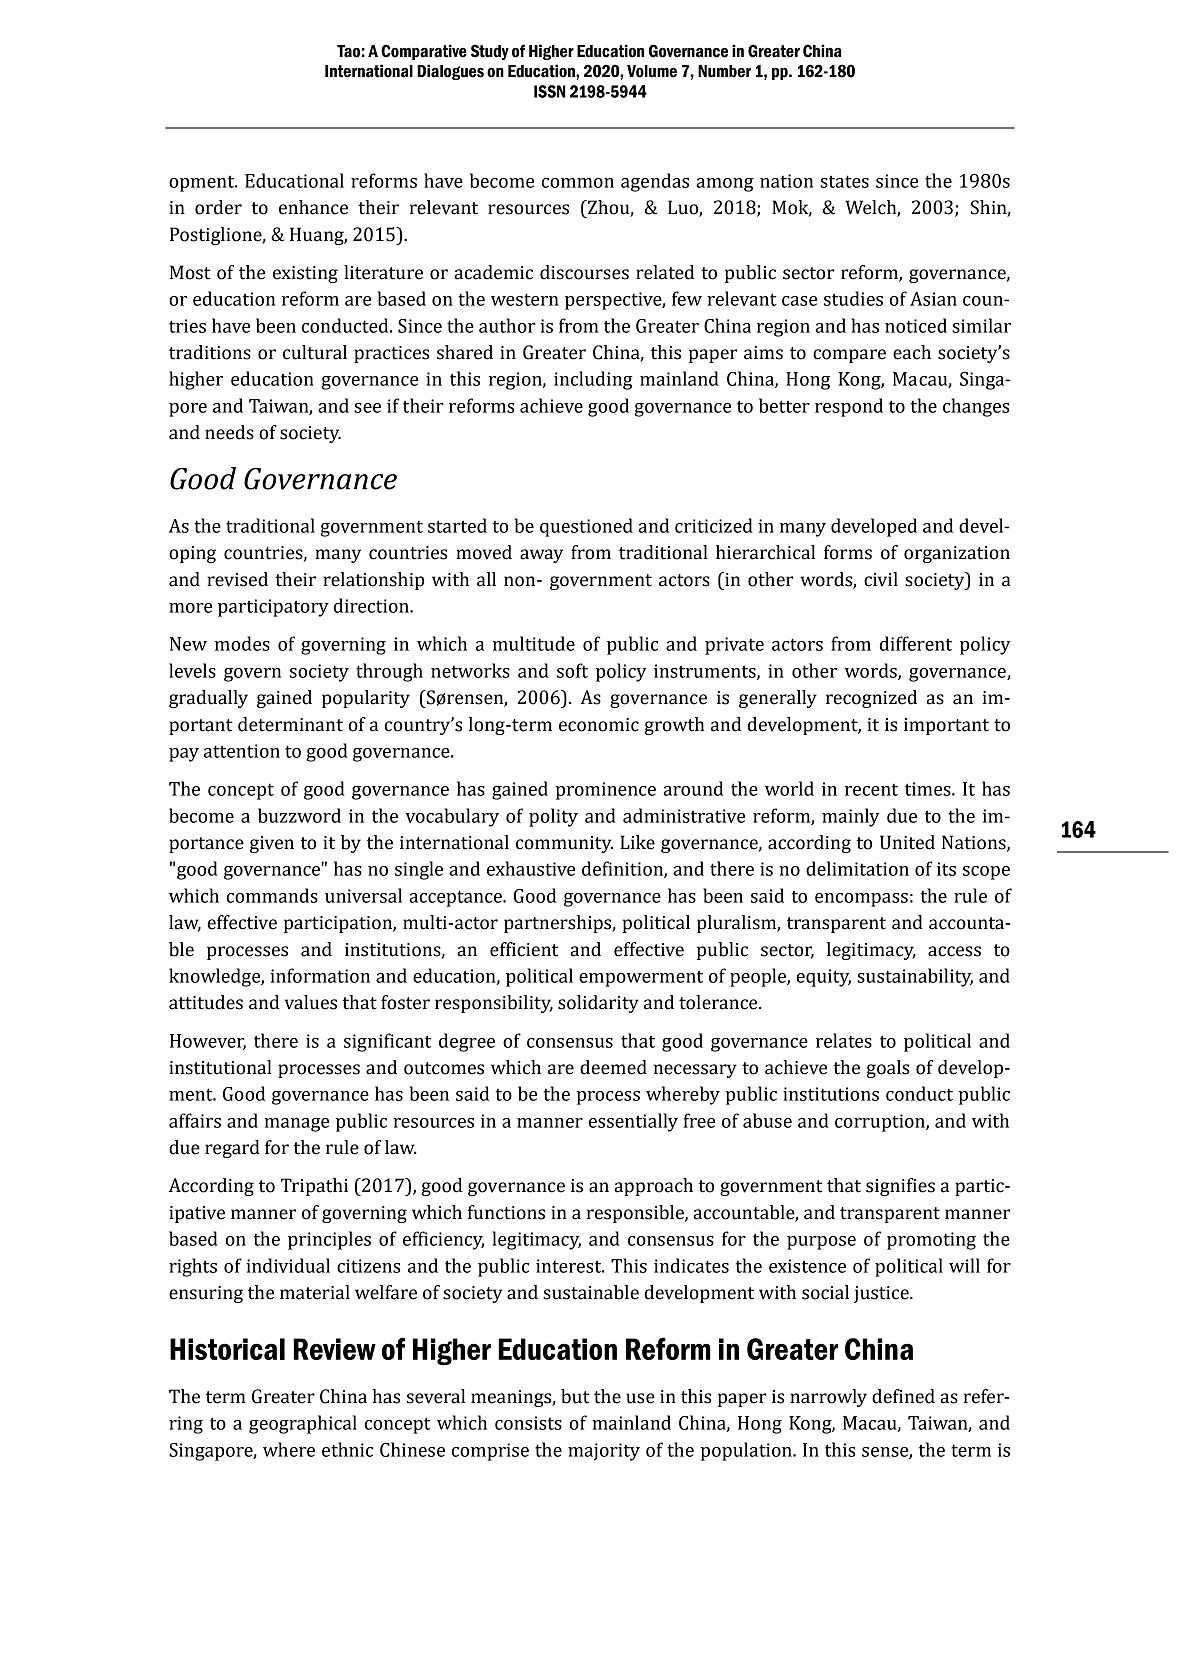 The width and height of the screenshot is (1180, 1669). I want to click on enhance, so click(313, 207).
